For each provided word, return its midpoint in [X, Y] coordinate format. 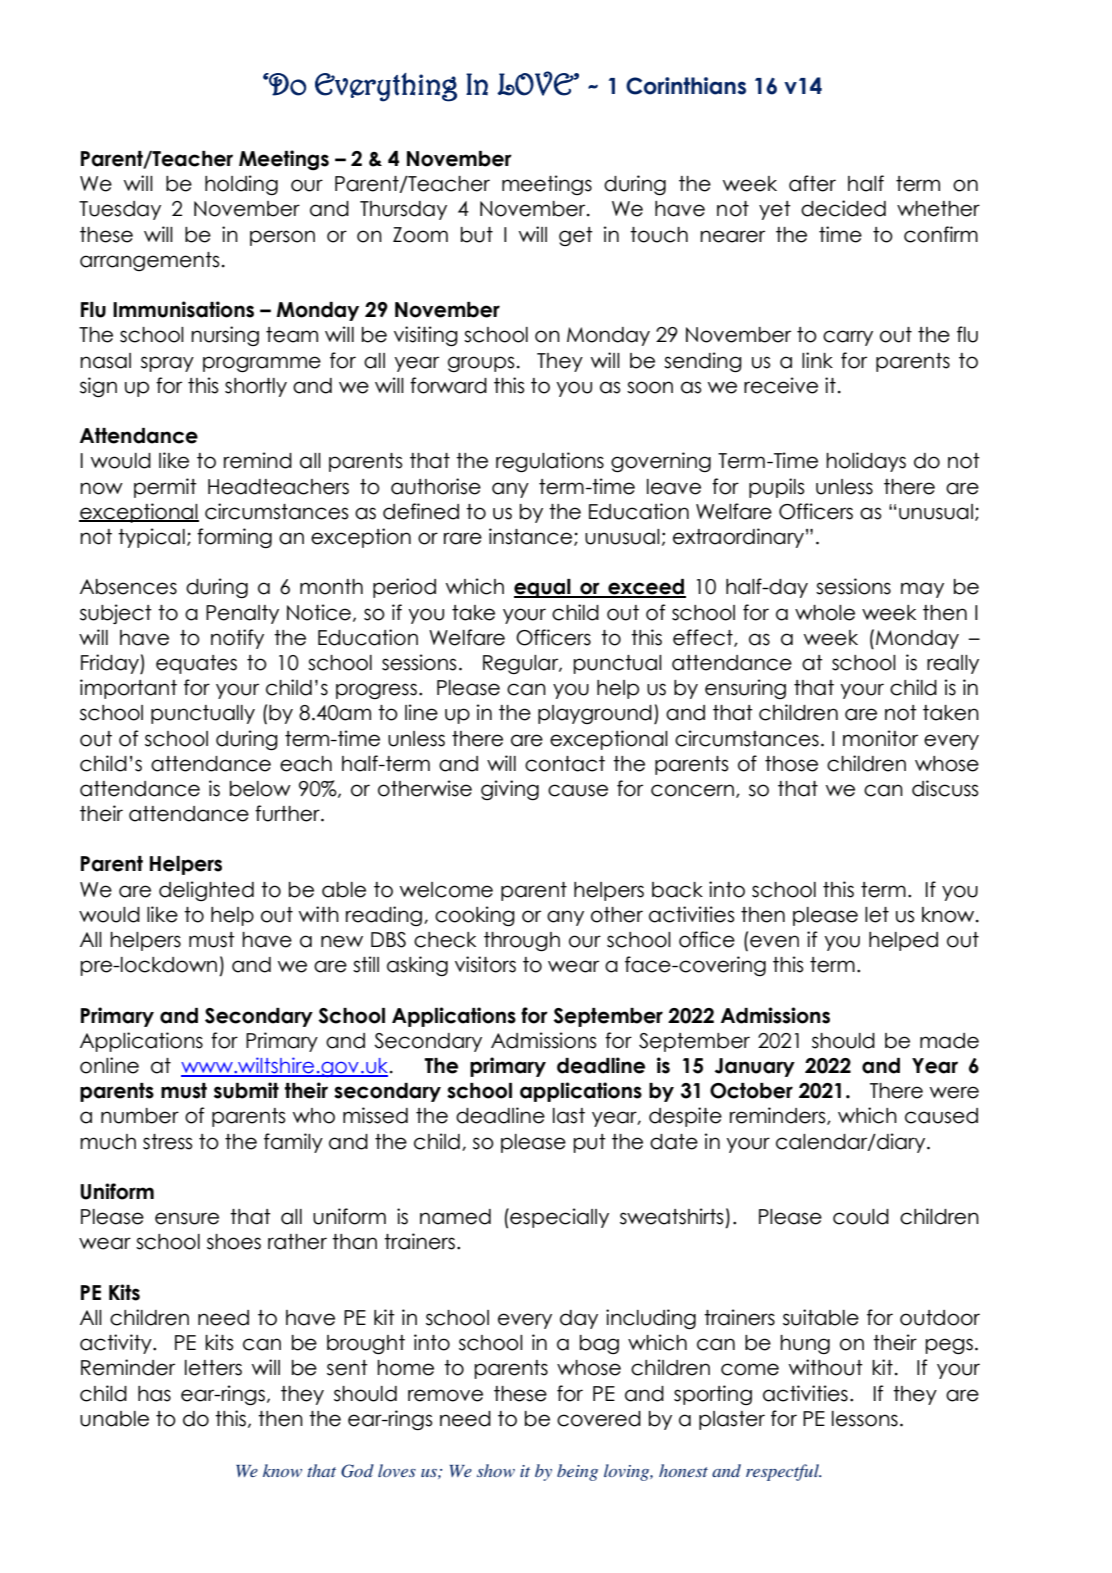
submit [246, 1090]
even [774, 941]
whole [825, 613]
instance [532, 537]
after [812, 183]
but [477, 235]
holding [241, 185]
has [154, 1394]
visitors [485, 964]
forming [234, 538]
